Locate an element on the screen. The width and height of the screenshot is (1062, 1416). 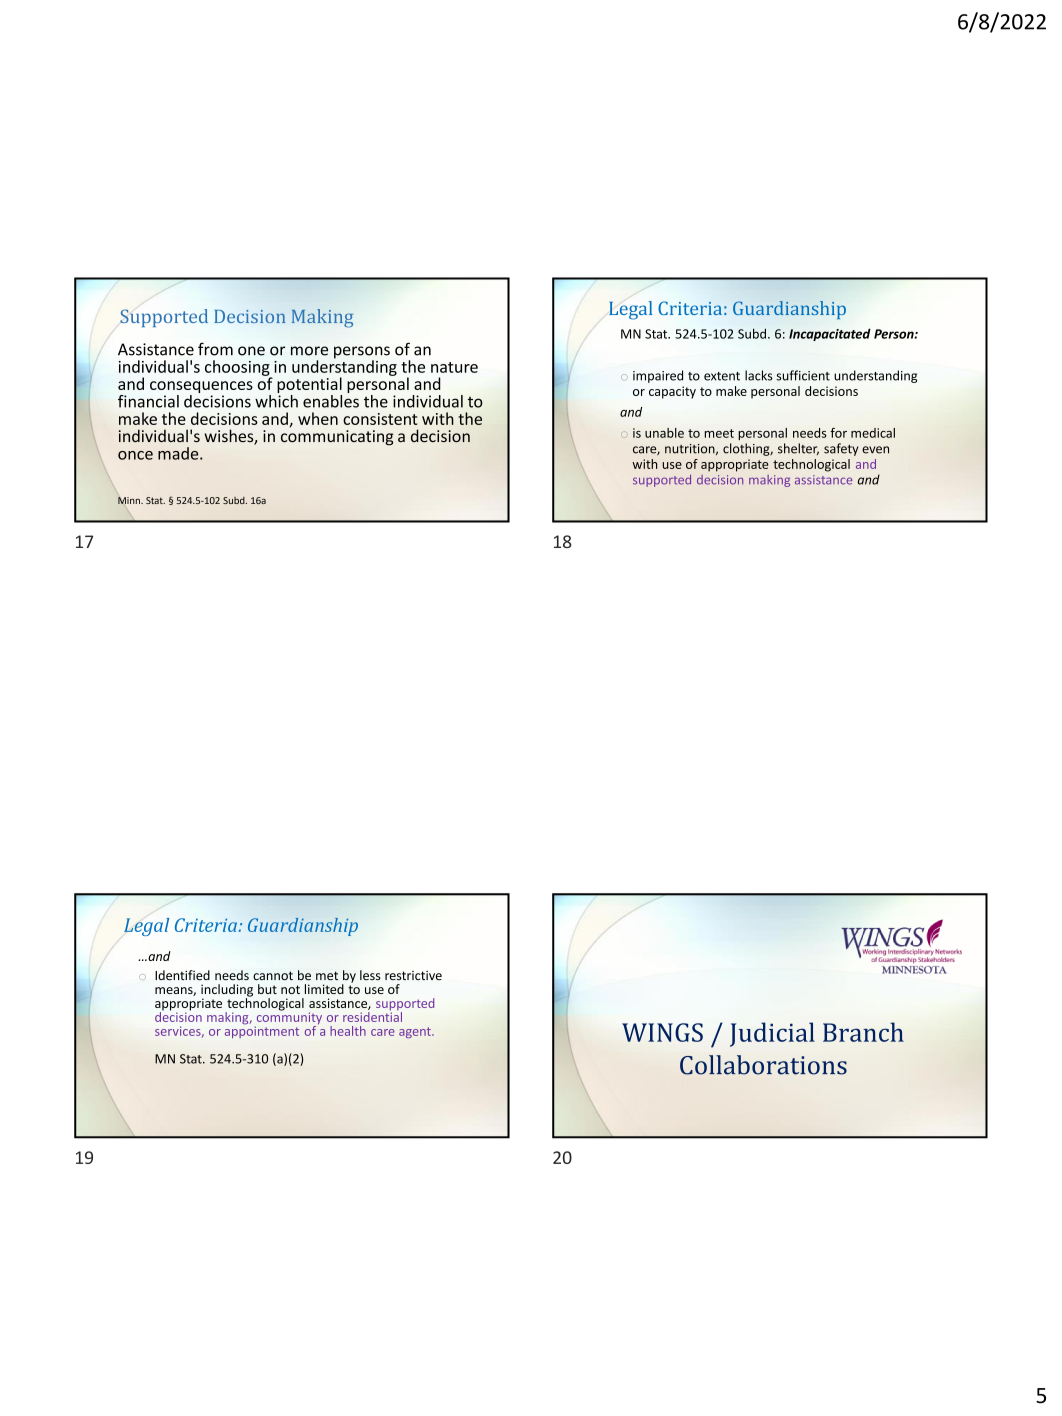
from is located at coordinates (215, 349).
